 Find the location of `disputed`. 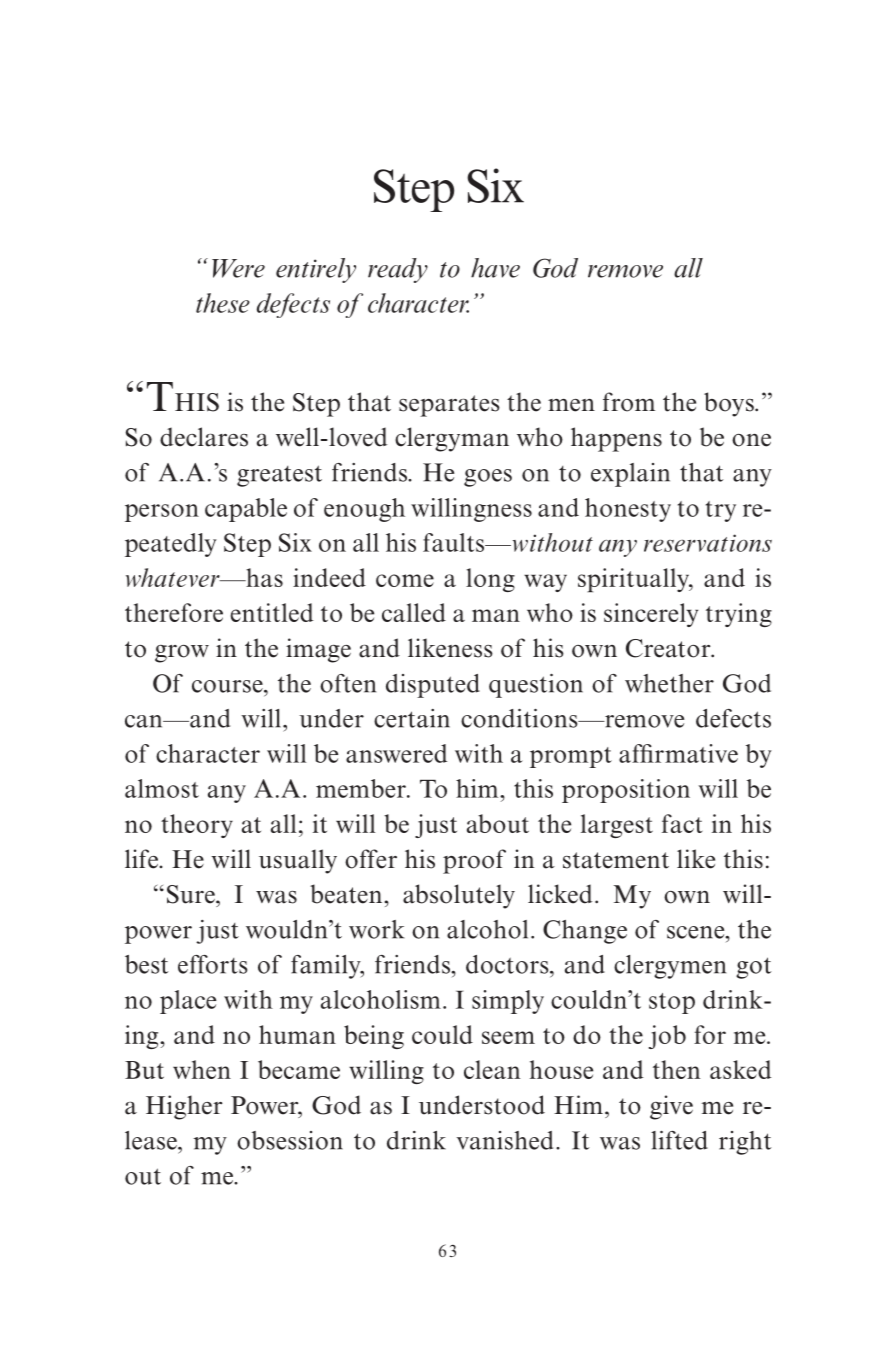

disputed is located at coordinates (433, 686).
